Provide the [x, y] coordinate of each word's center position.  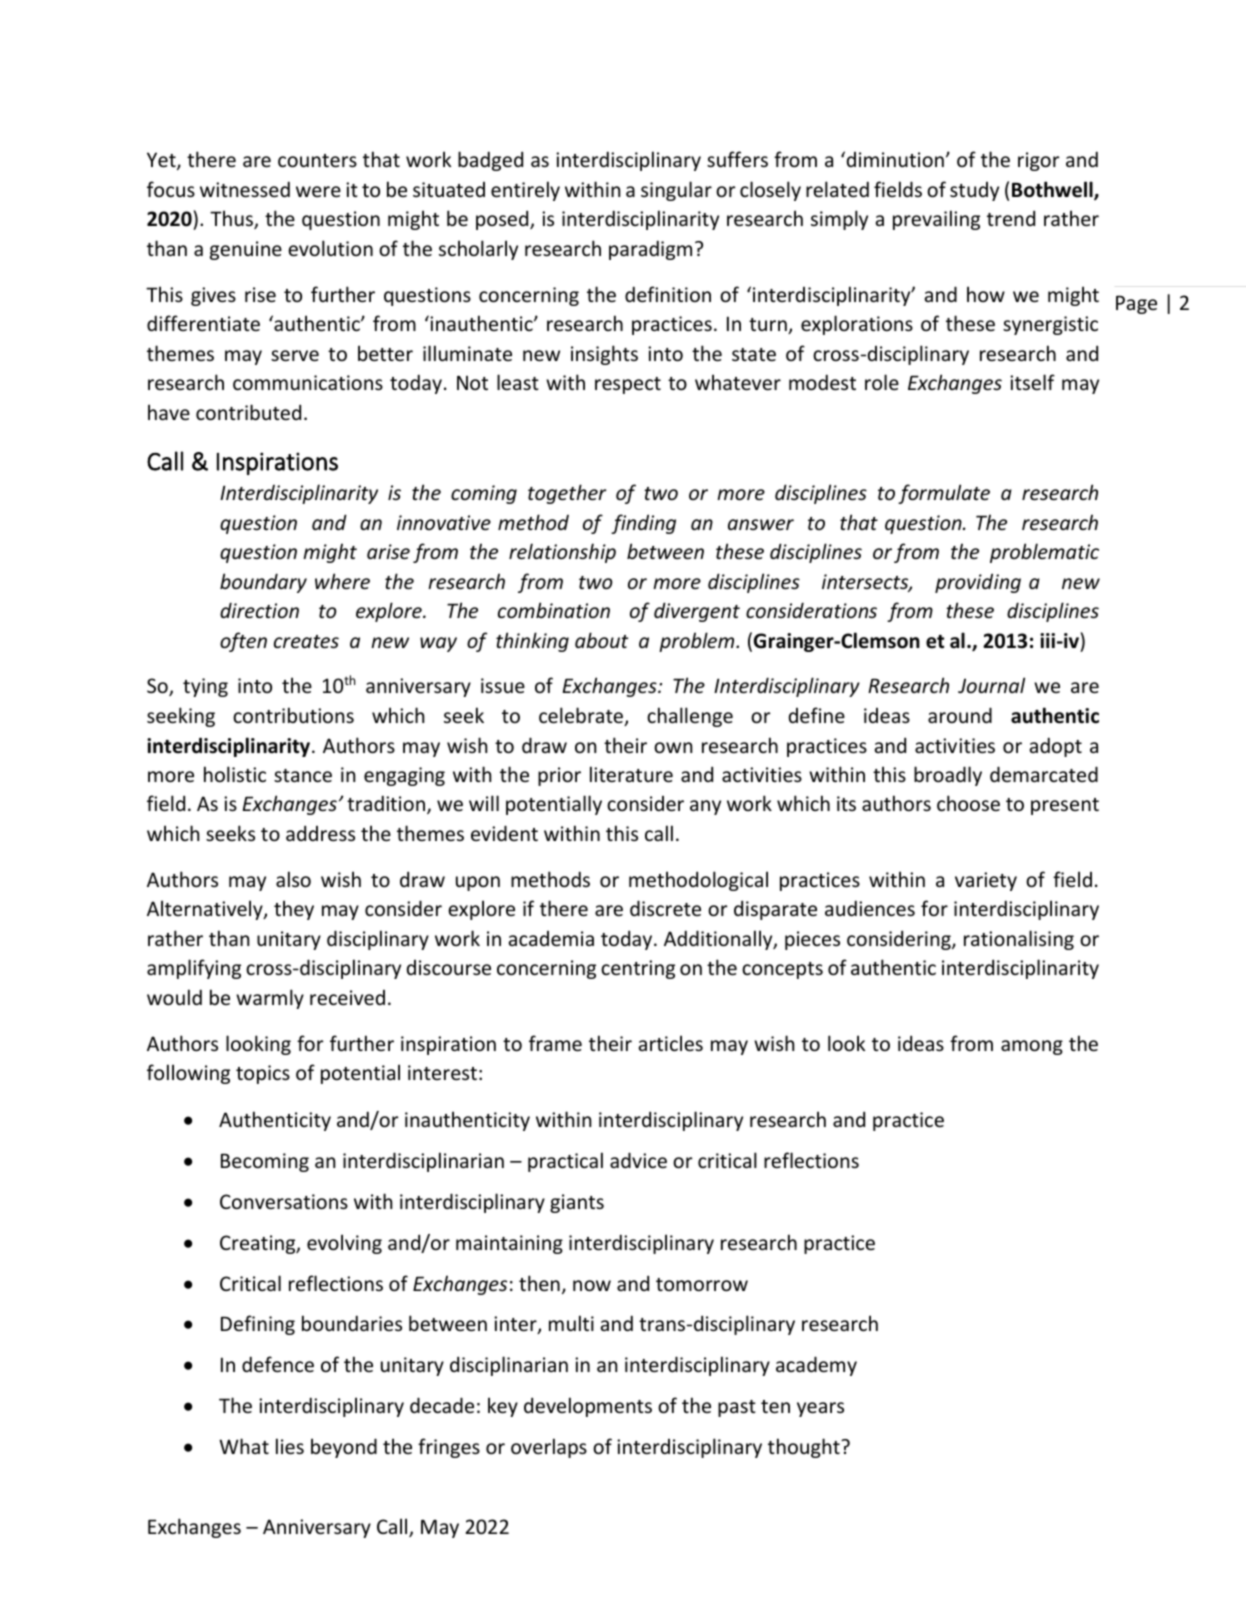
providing [978, 583]
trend [1011, 218]
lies [290, 1446]
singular [676, 191]
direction [259, 610]
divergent [697, 612]
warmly [270, 999]
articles [671, 1043]
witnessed [245, 189]
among [1032, 1047]
